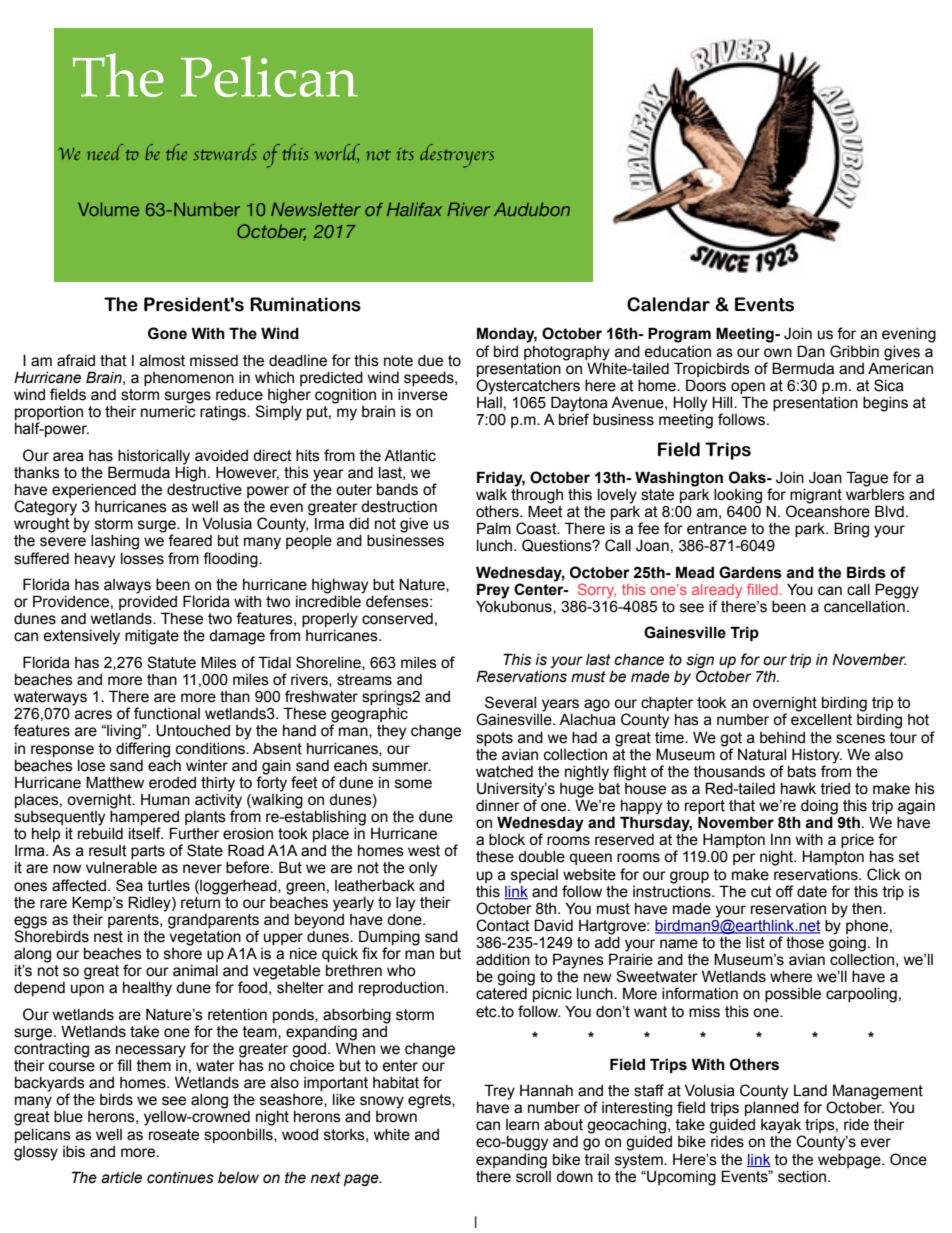 Image resolution: width=952 pixels, height=1233 pixels. I want to click on excellent, so click(821, 720).
